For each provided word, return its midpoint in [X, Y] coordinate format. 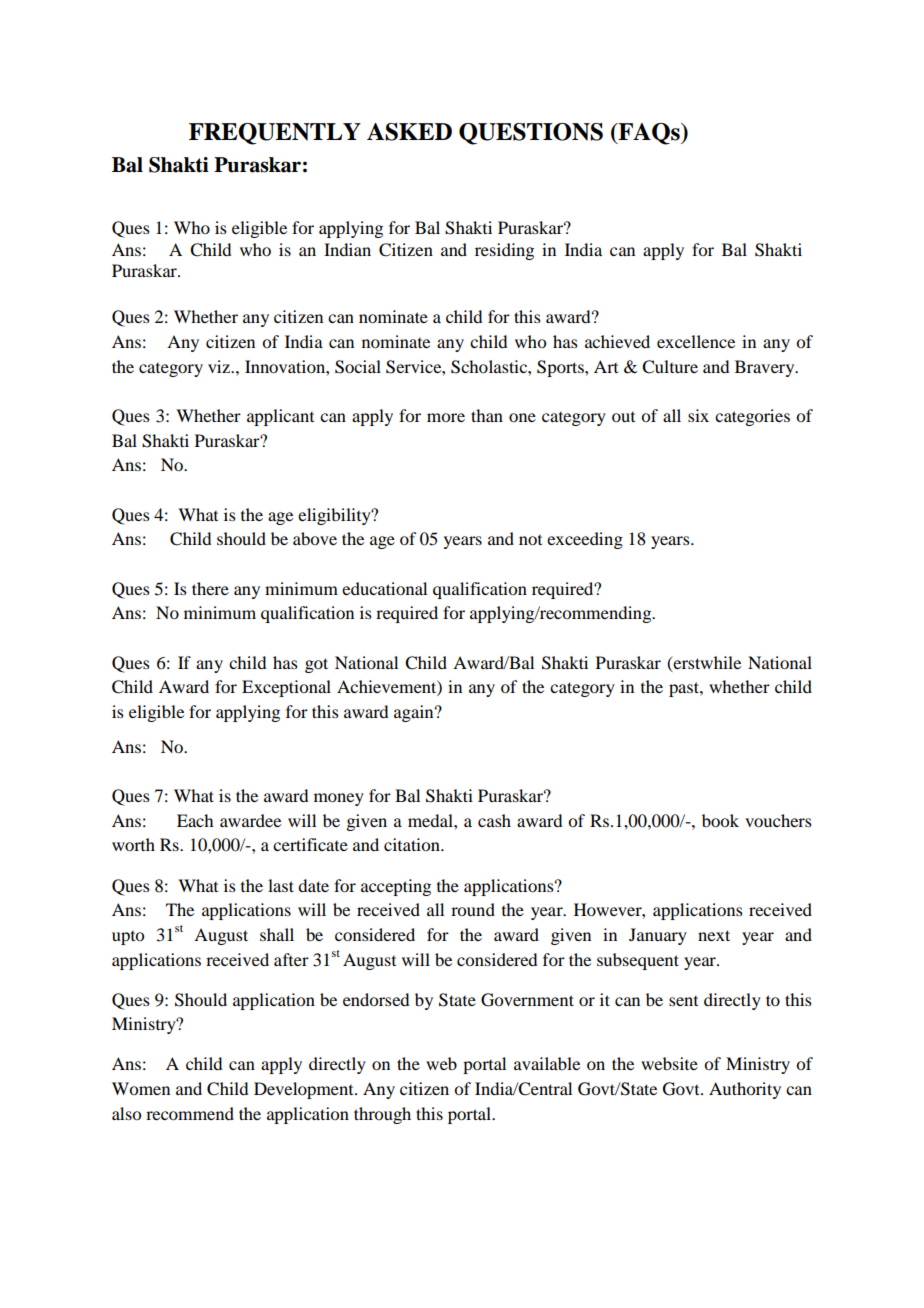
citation [413, 844]
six [698, 415]
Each [195, 820]
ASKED [409, 132]
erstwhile [706, 663]
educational [384, 588]
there [210, 588]
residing [504, 251]
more [446, 417]
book [720, 820]
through [382, 1115]
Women [141, 1088]
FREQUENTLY [275, 134]
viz [220, 366]
